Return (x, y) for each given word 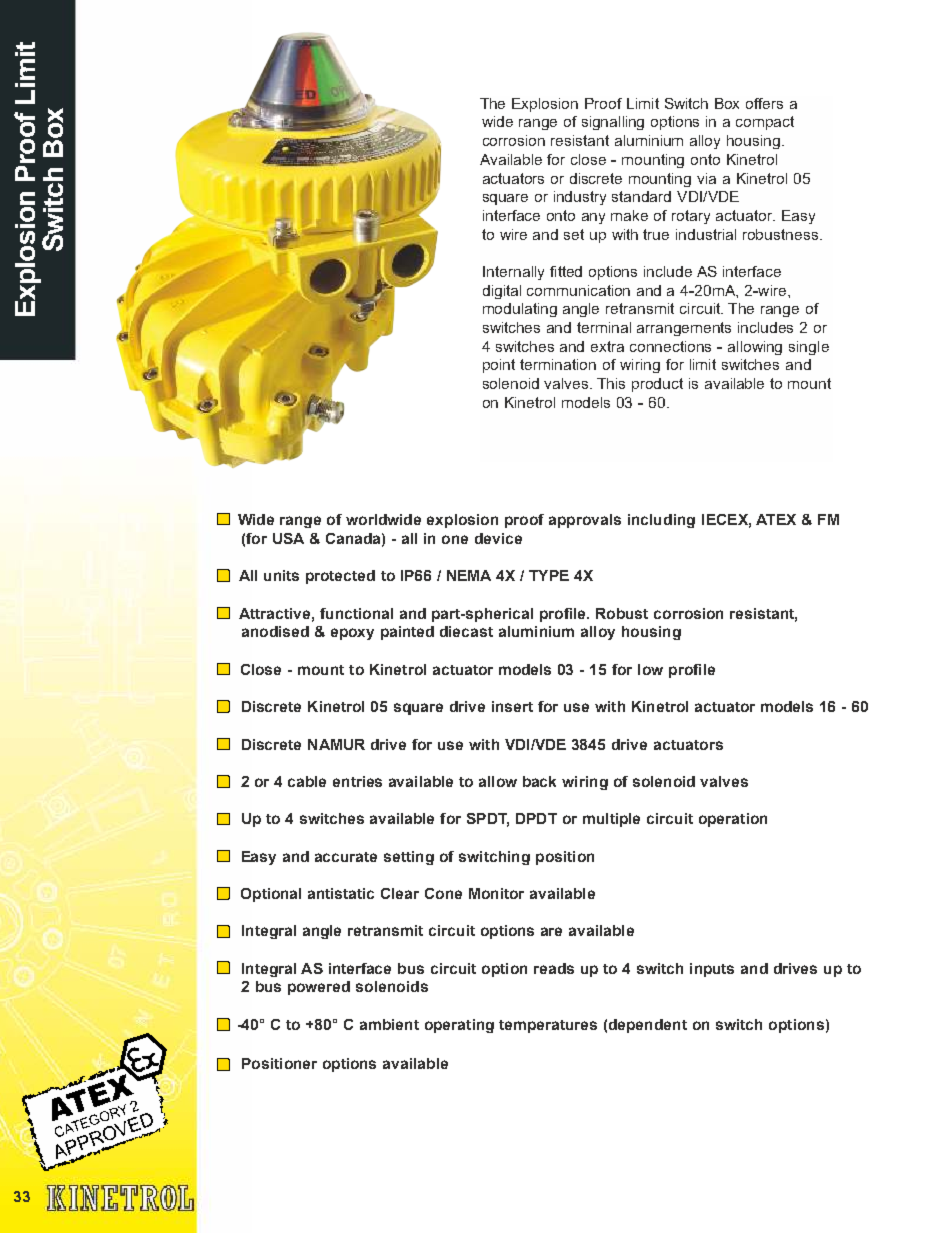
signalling (613, 123)
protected (340, 577)
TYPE (549, 575)
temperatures (548, 1026)
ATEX (776, 519)
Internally (513, 273)
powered (319, 988)
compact (765, 123)
